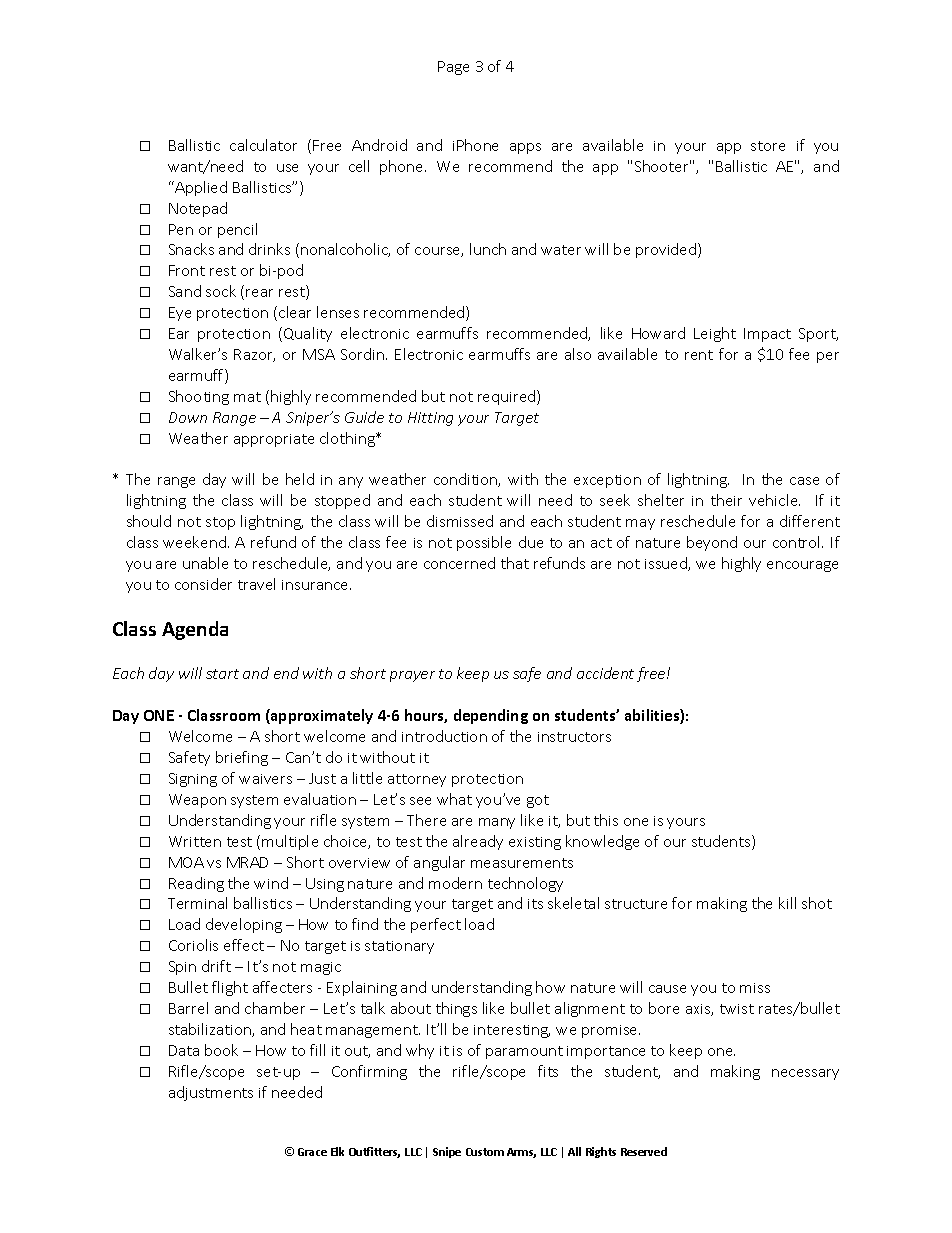  Describe the element at coordinates (726, 500) in the page. I see `their` at that location.
